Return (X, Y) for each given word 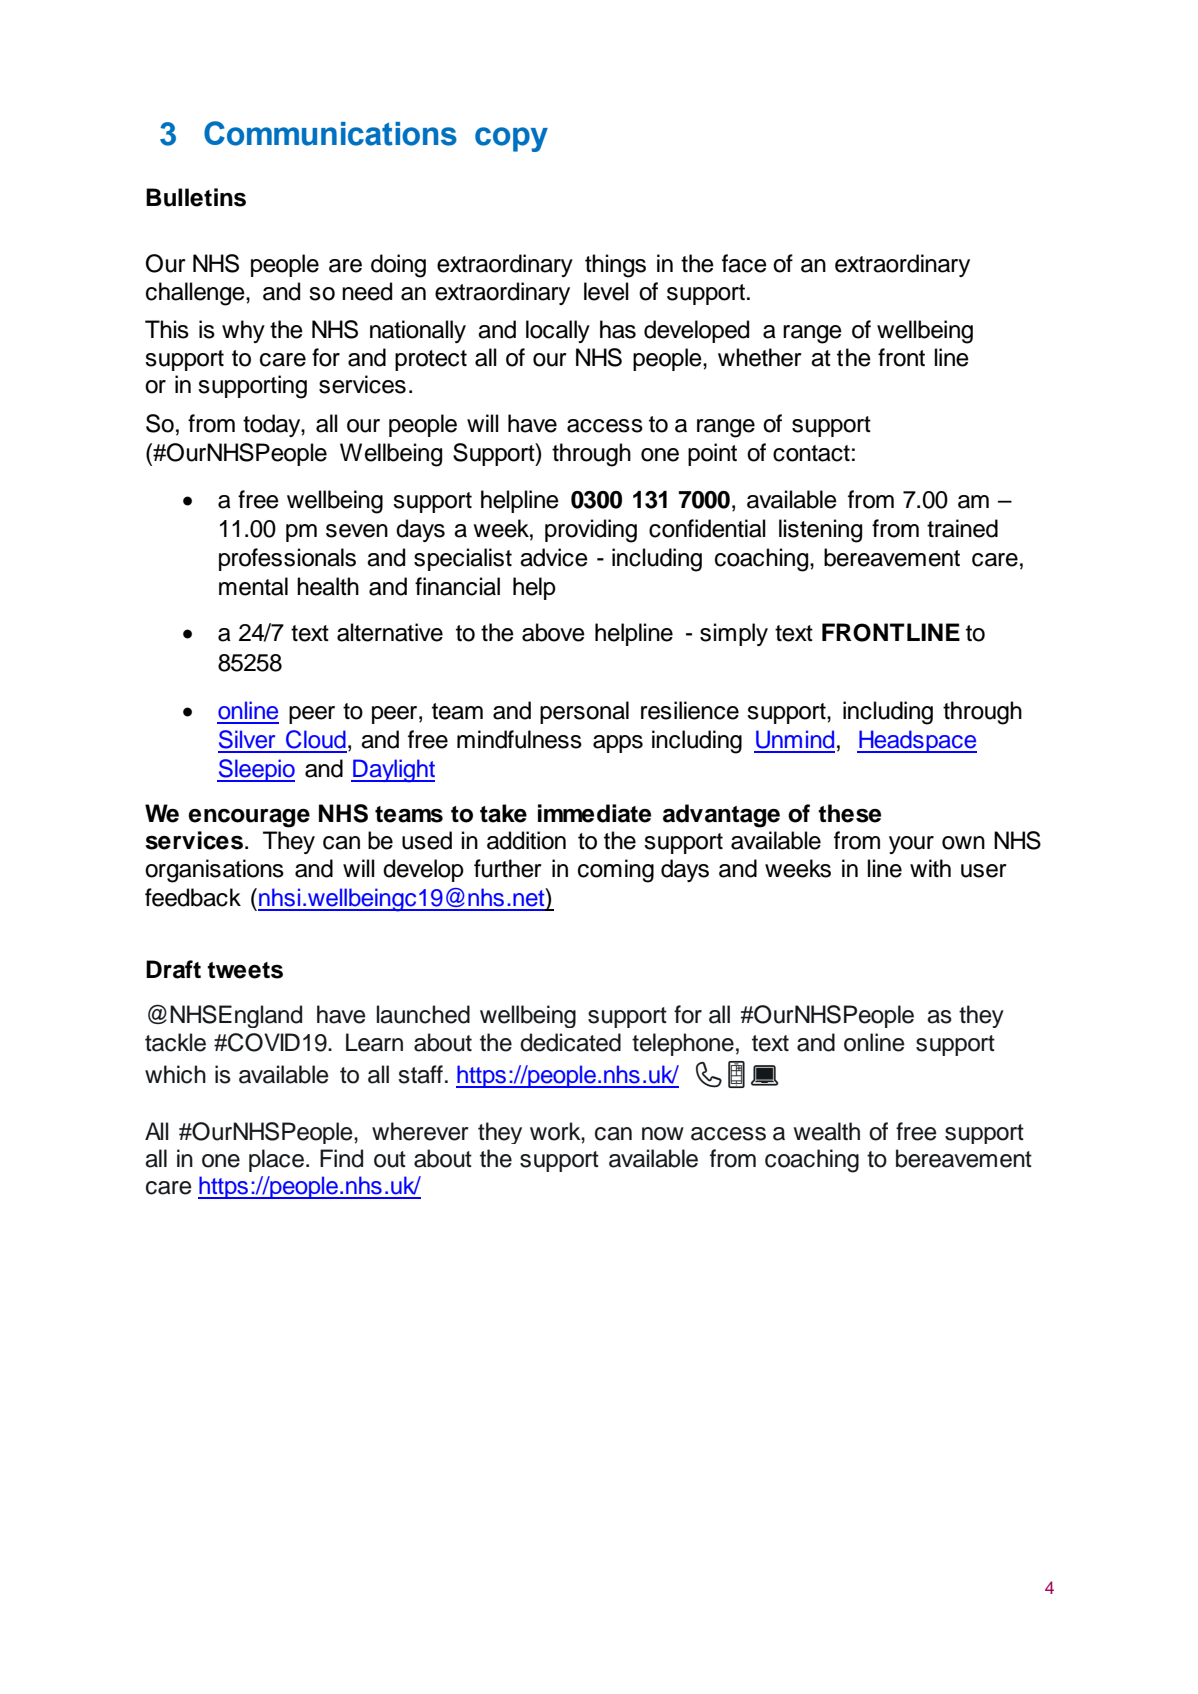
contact (811, 453)
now (663, 1134)
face (744, 263)
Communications (330, 133)
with (930, 868)
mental (253, 586)
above (553, 632)
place (276, 1160)
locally (558, 331)
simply (734, 634)
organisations (214, 871)
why (243, 331)
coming (616, 871)
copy (511, 139)
